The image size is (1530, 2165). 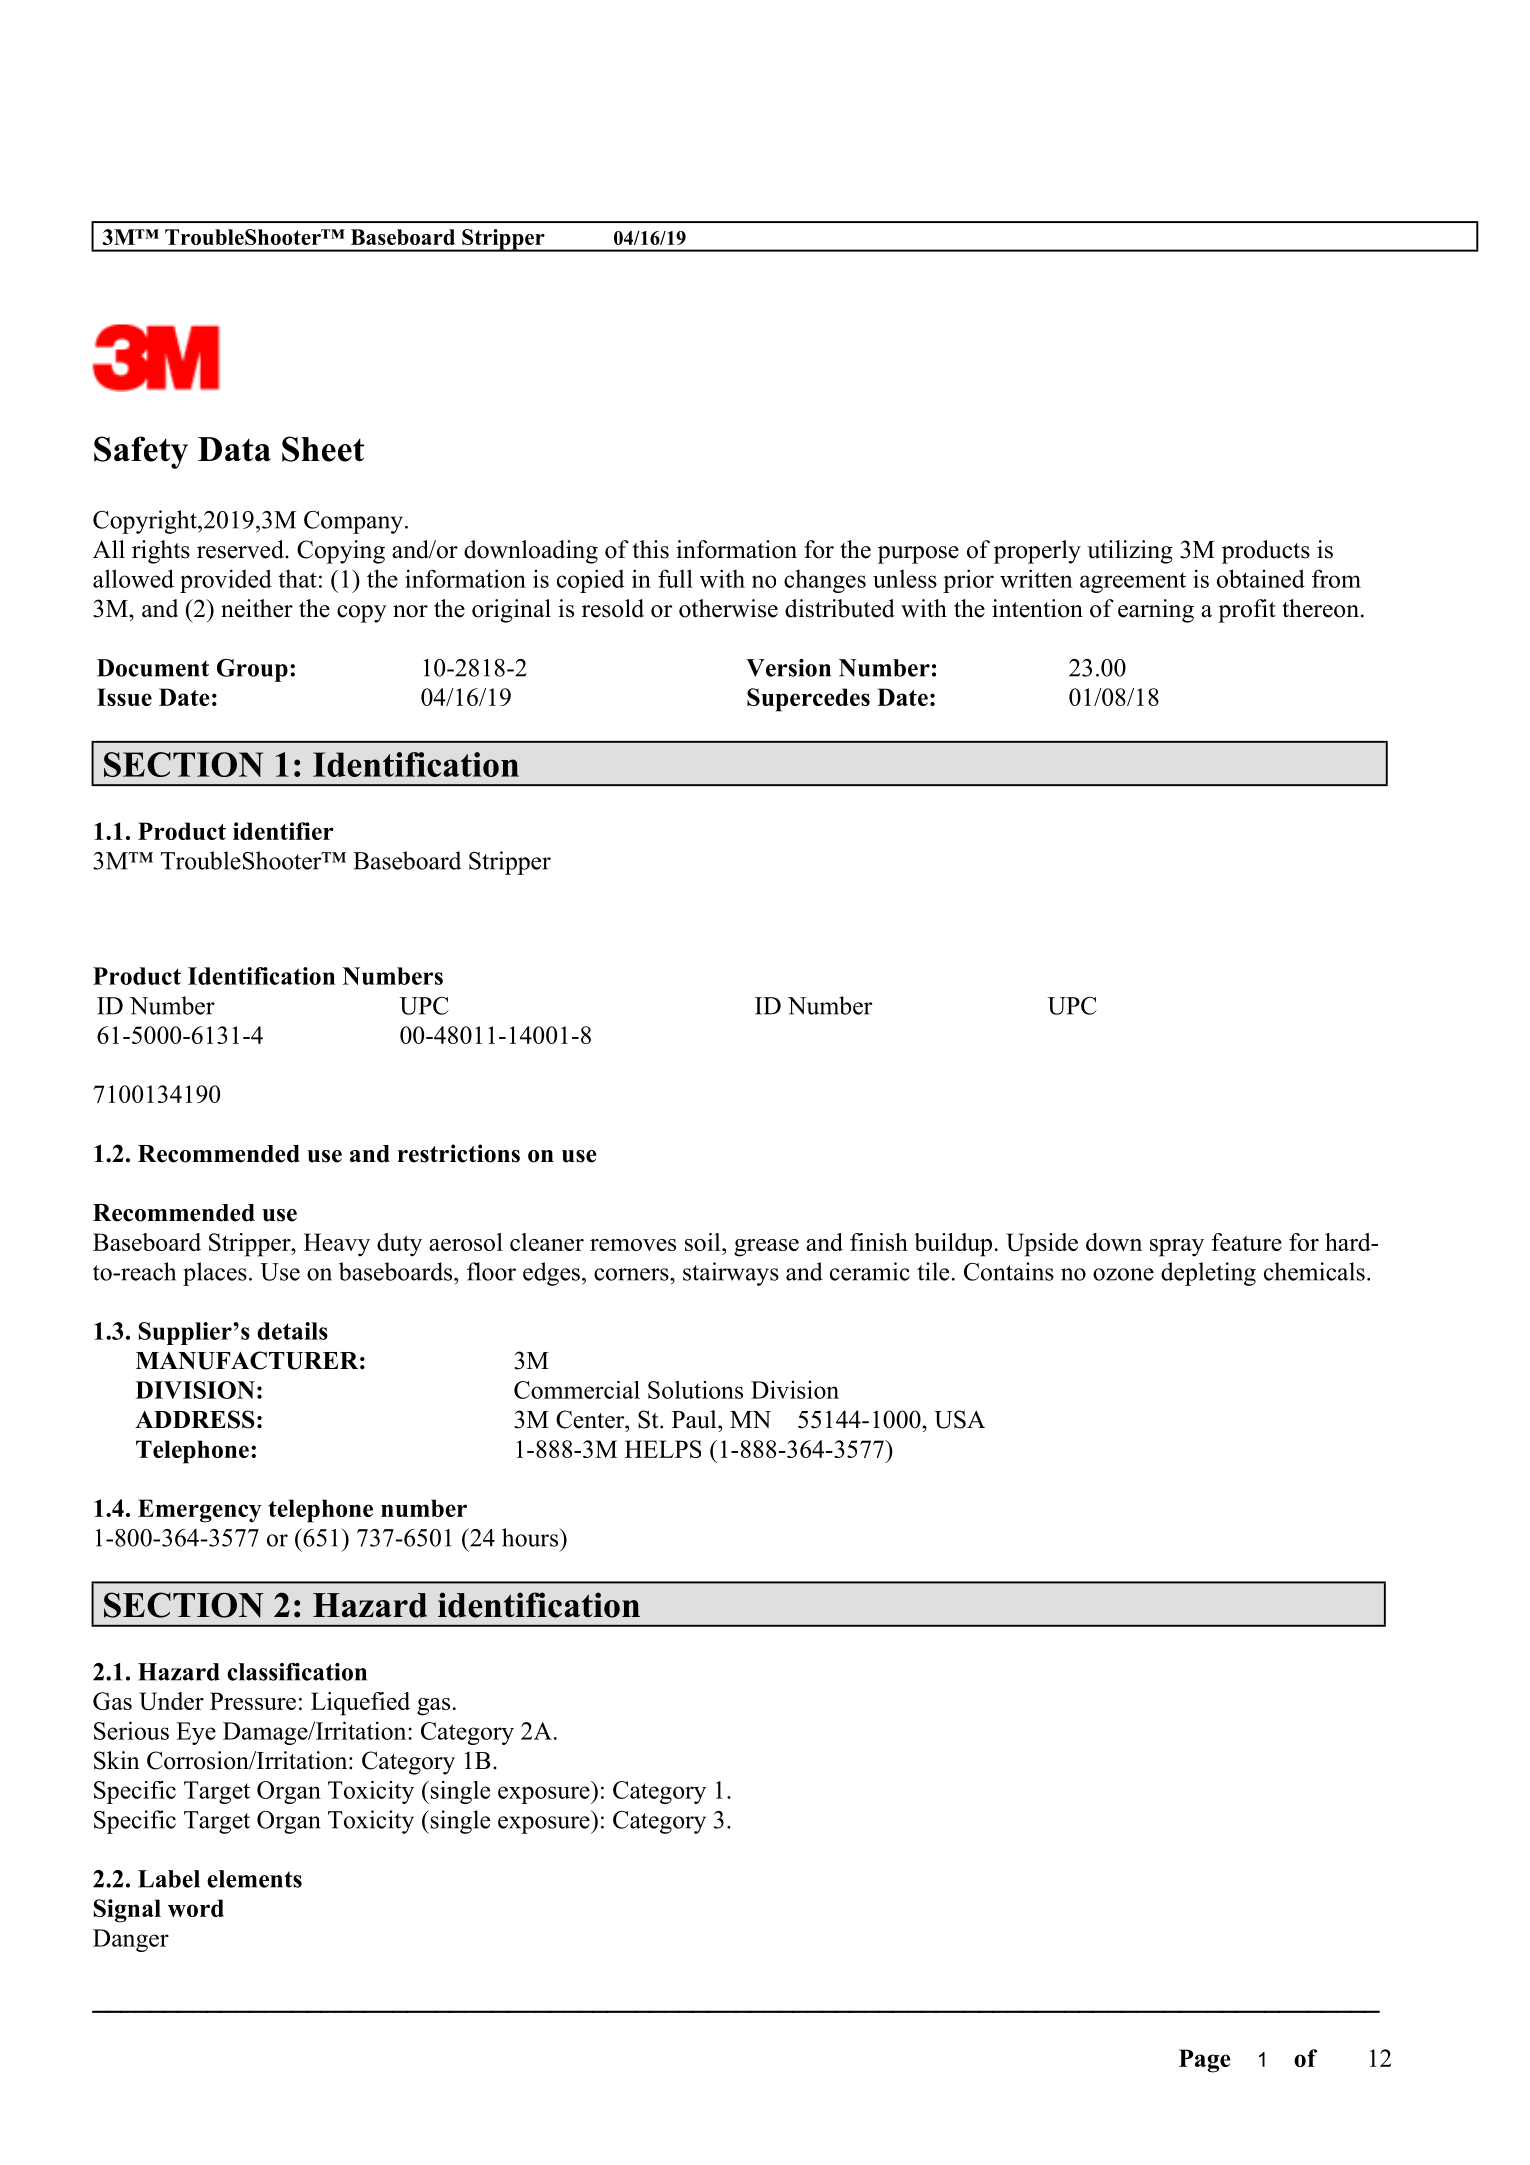 I want to click on Pressure, so click(x=253, y=1701).
